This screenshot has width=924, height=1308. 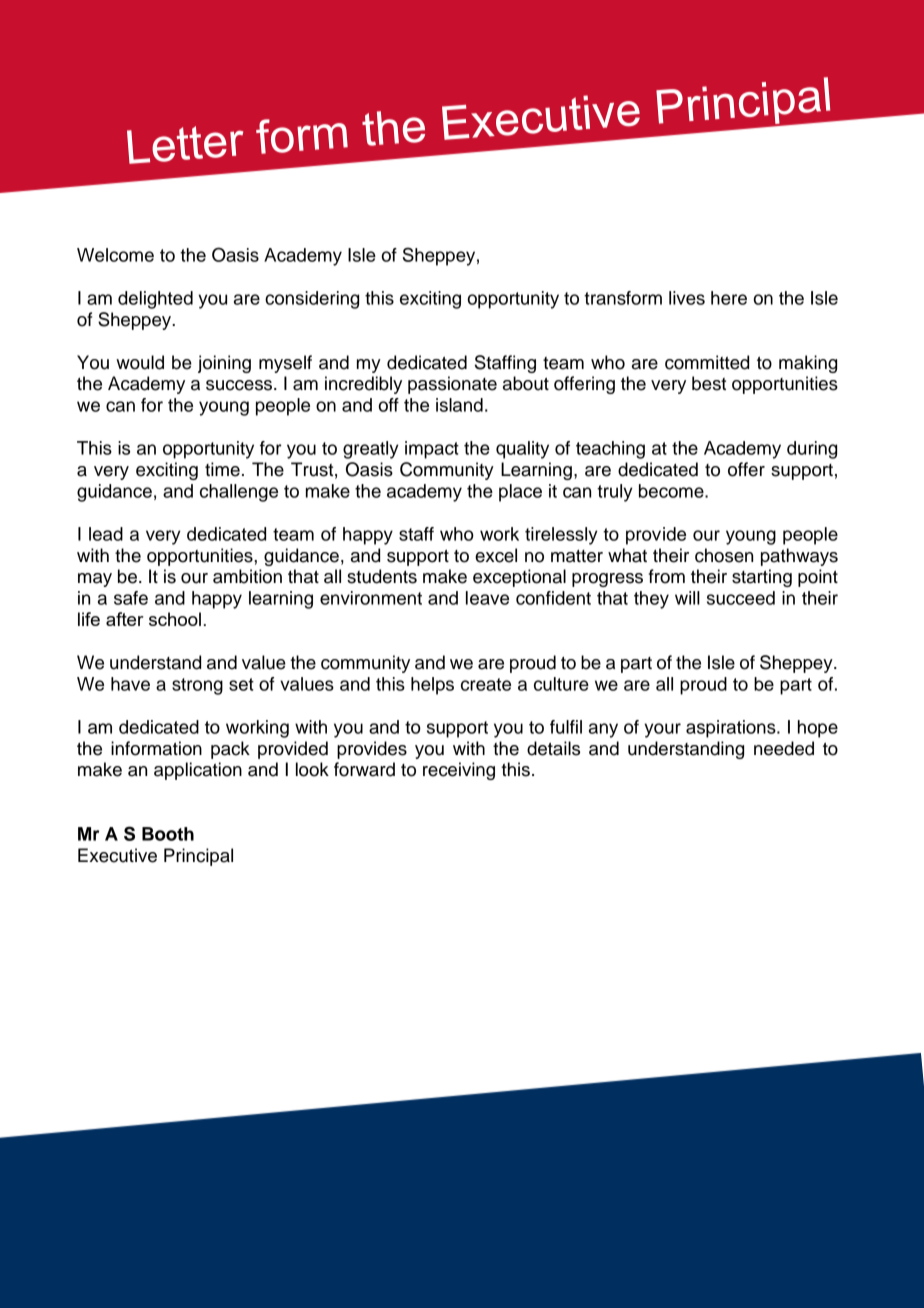 I want to click on chosen, so click(x=724, y=555).
